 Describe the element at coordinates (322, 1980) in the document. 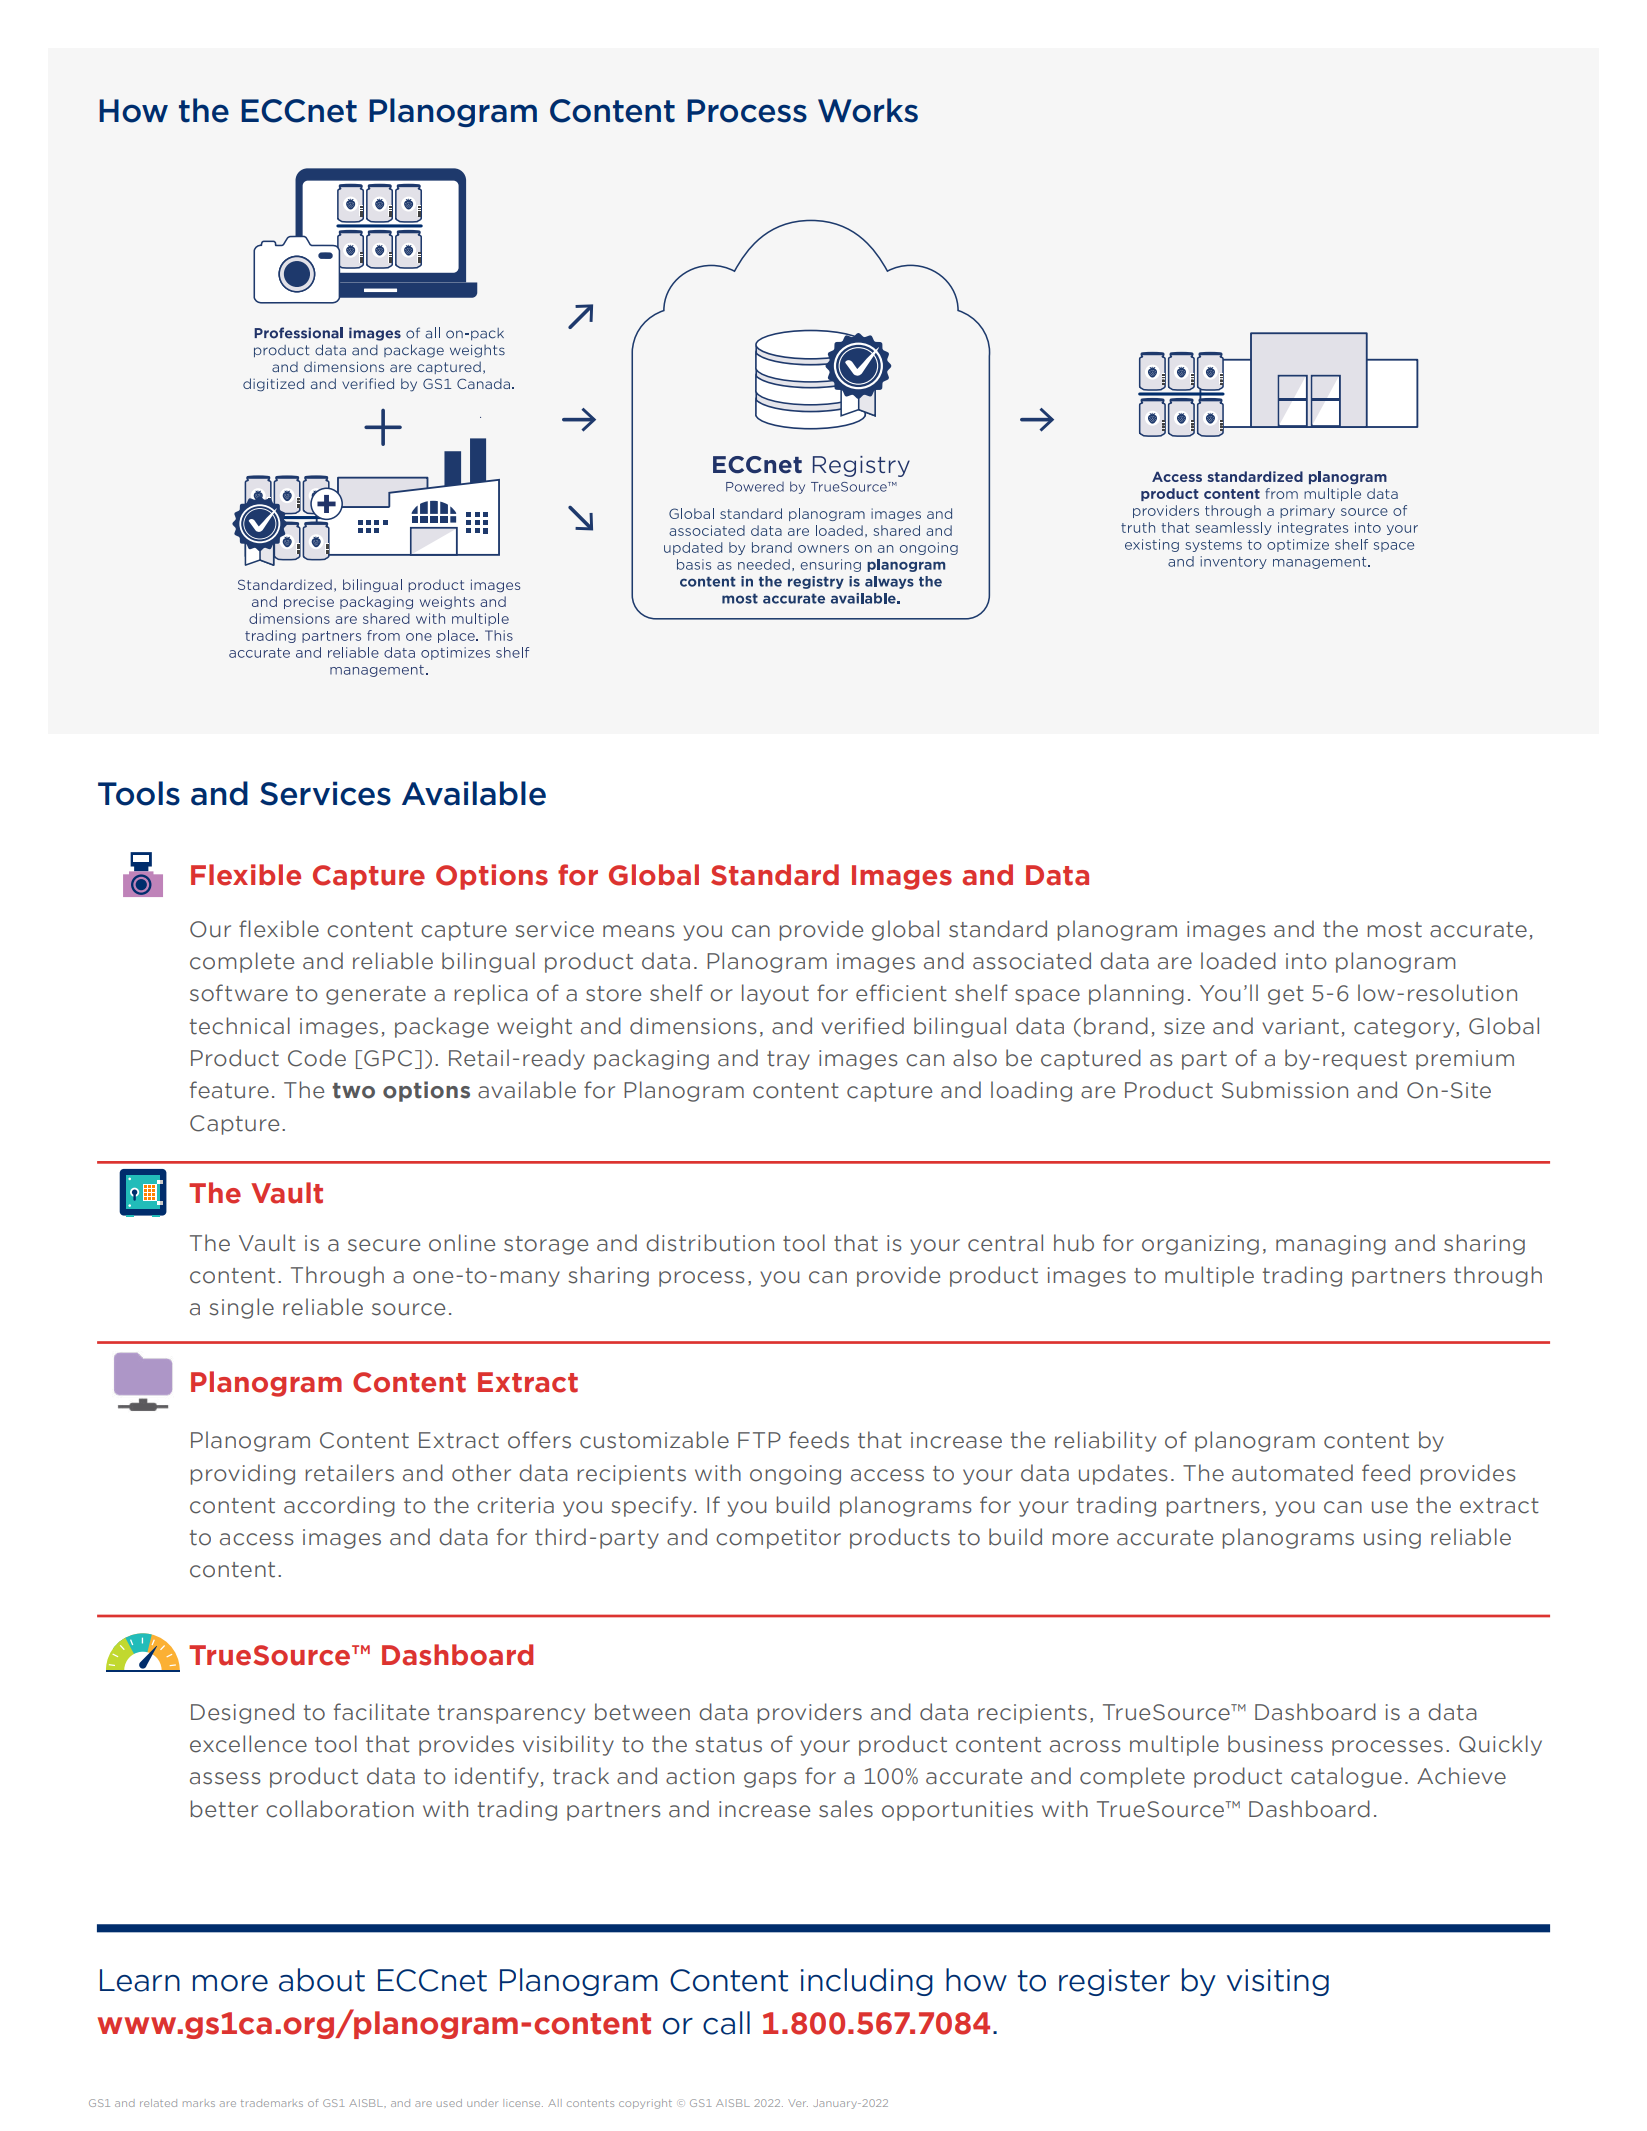

I see `about` at that location.
